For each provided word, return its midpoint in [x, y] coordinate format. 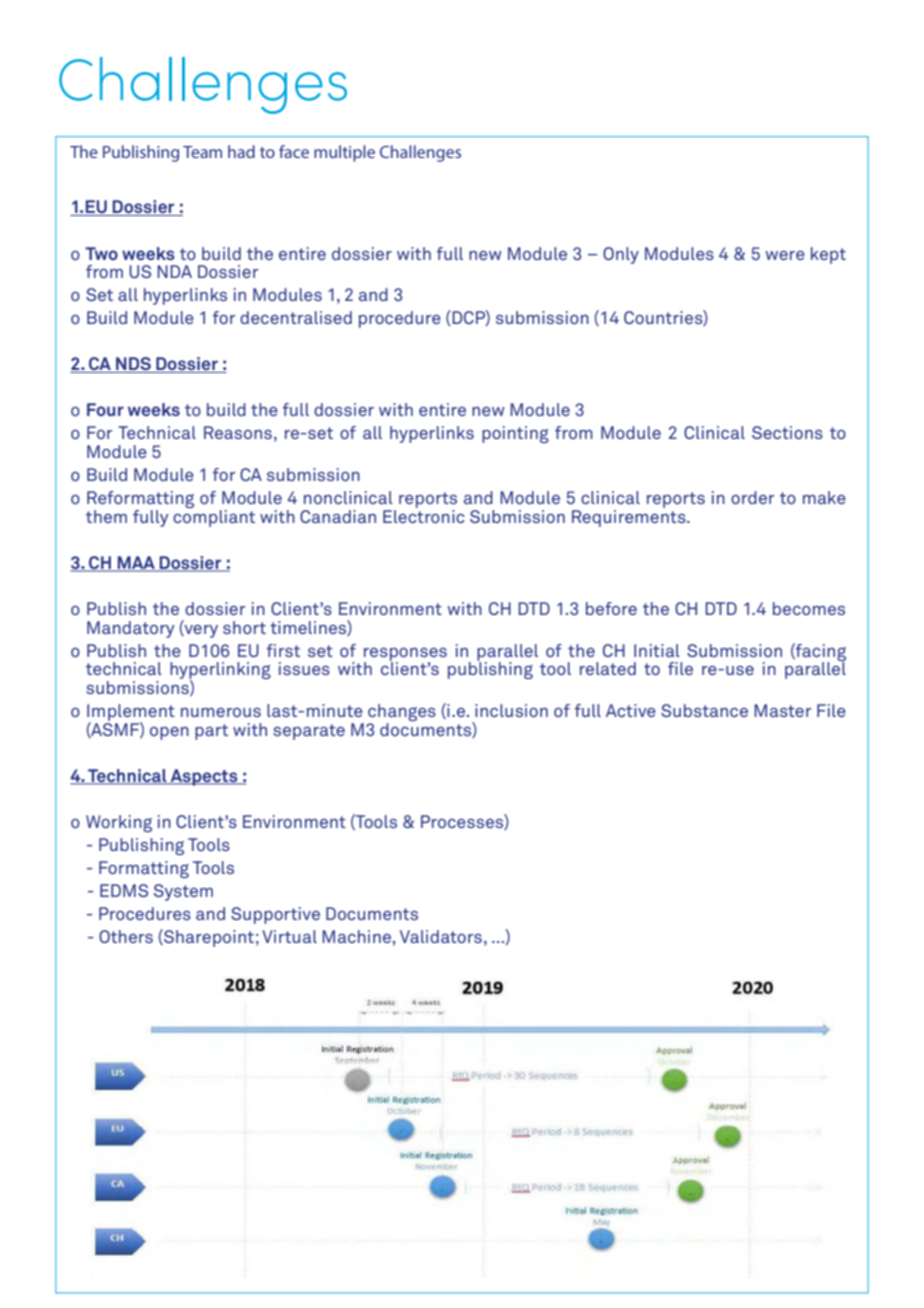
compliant [214, 517]
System [183, 892]
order [753, 497]
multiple [344, 153]
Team [202, 152]
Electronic [424, 515]
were [785, 255]
